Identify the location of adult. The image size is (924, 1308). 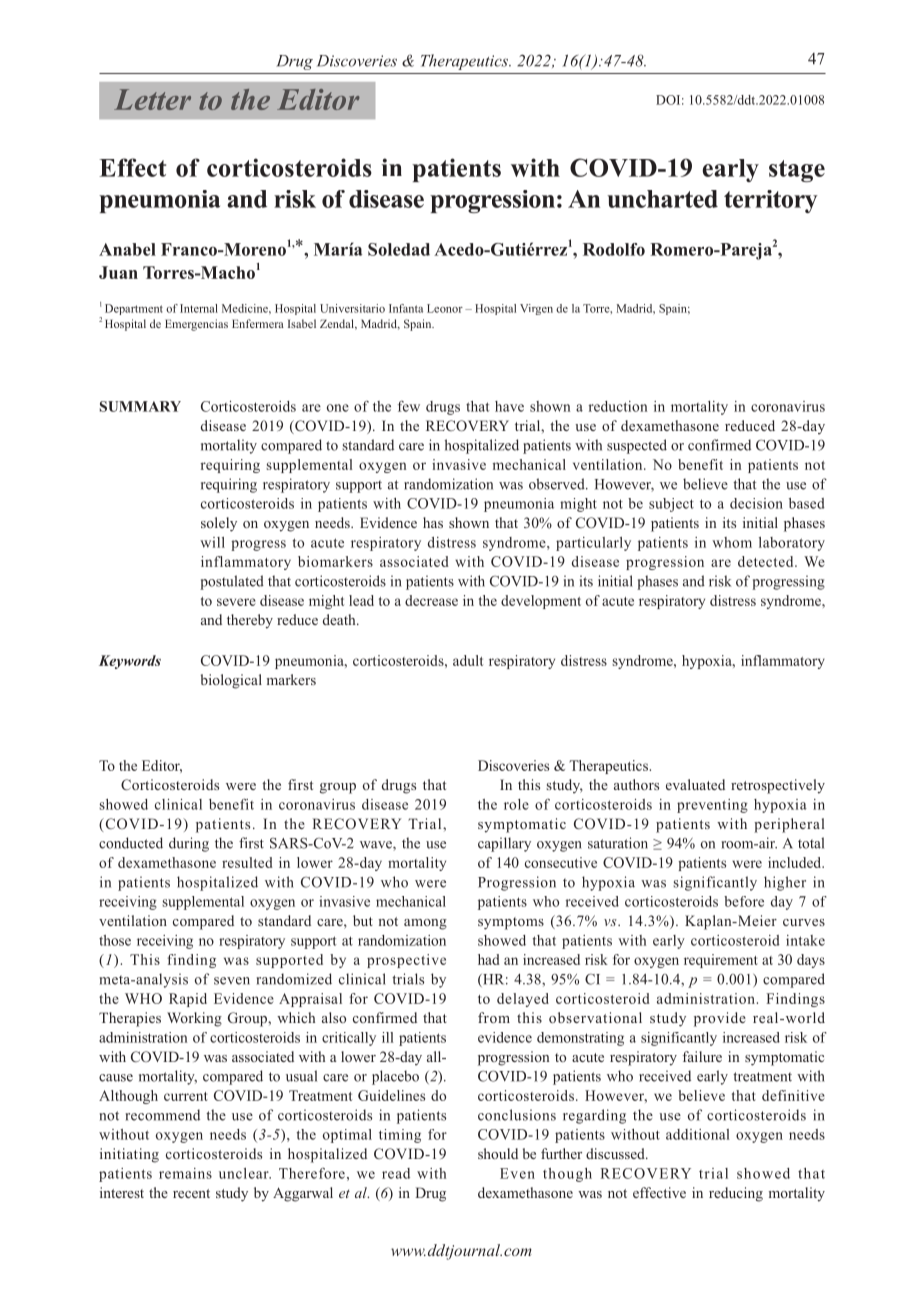
(468, 660).
